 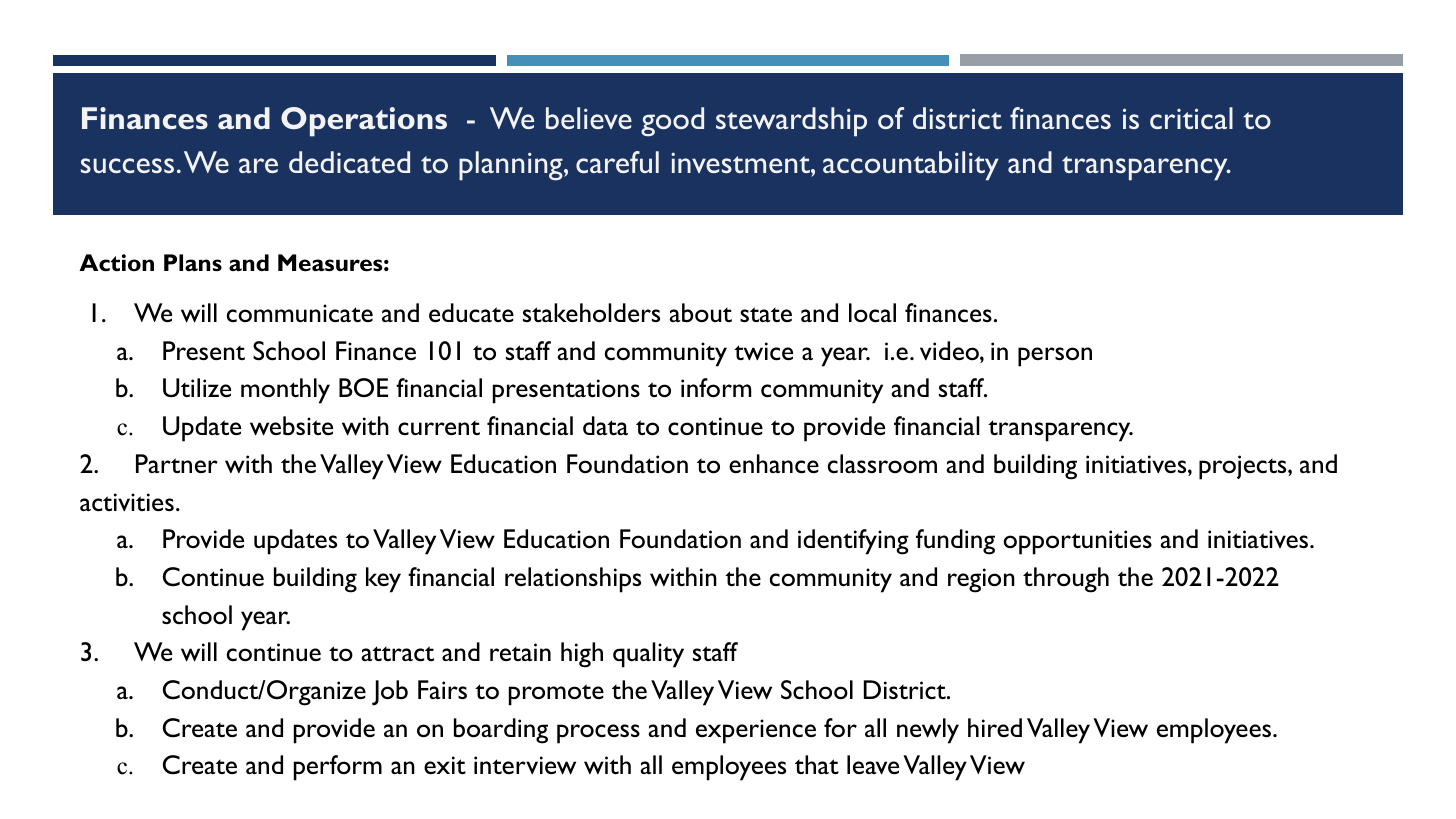 What do you see at coordinates (1055, 357) in the document?
I see `person` at bounding box center [1055, 357].
